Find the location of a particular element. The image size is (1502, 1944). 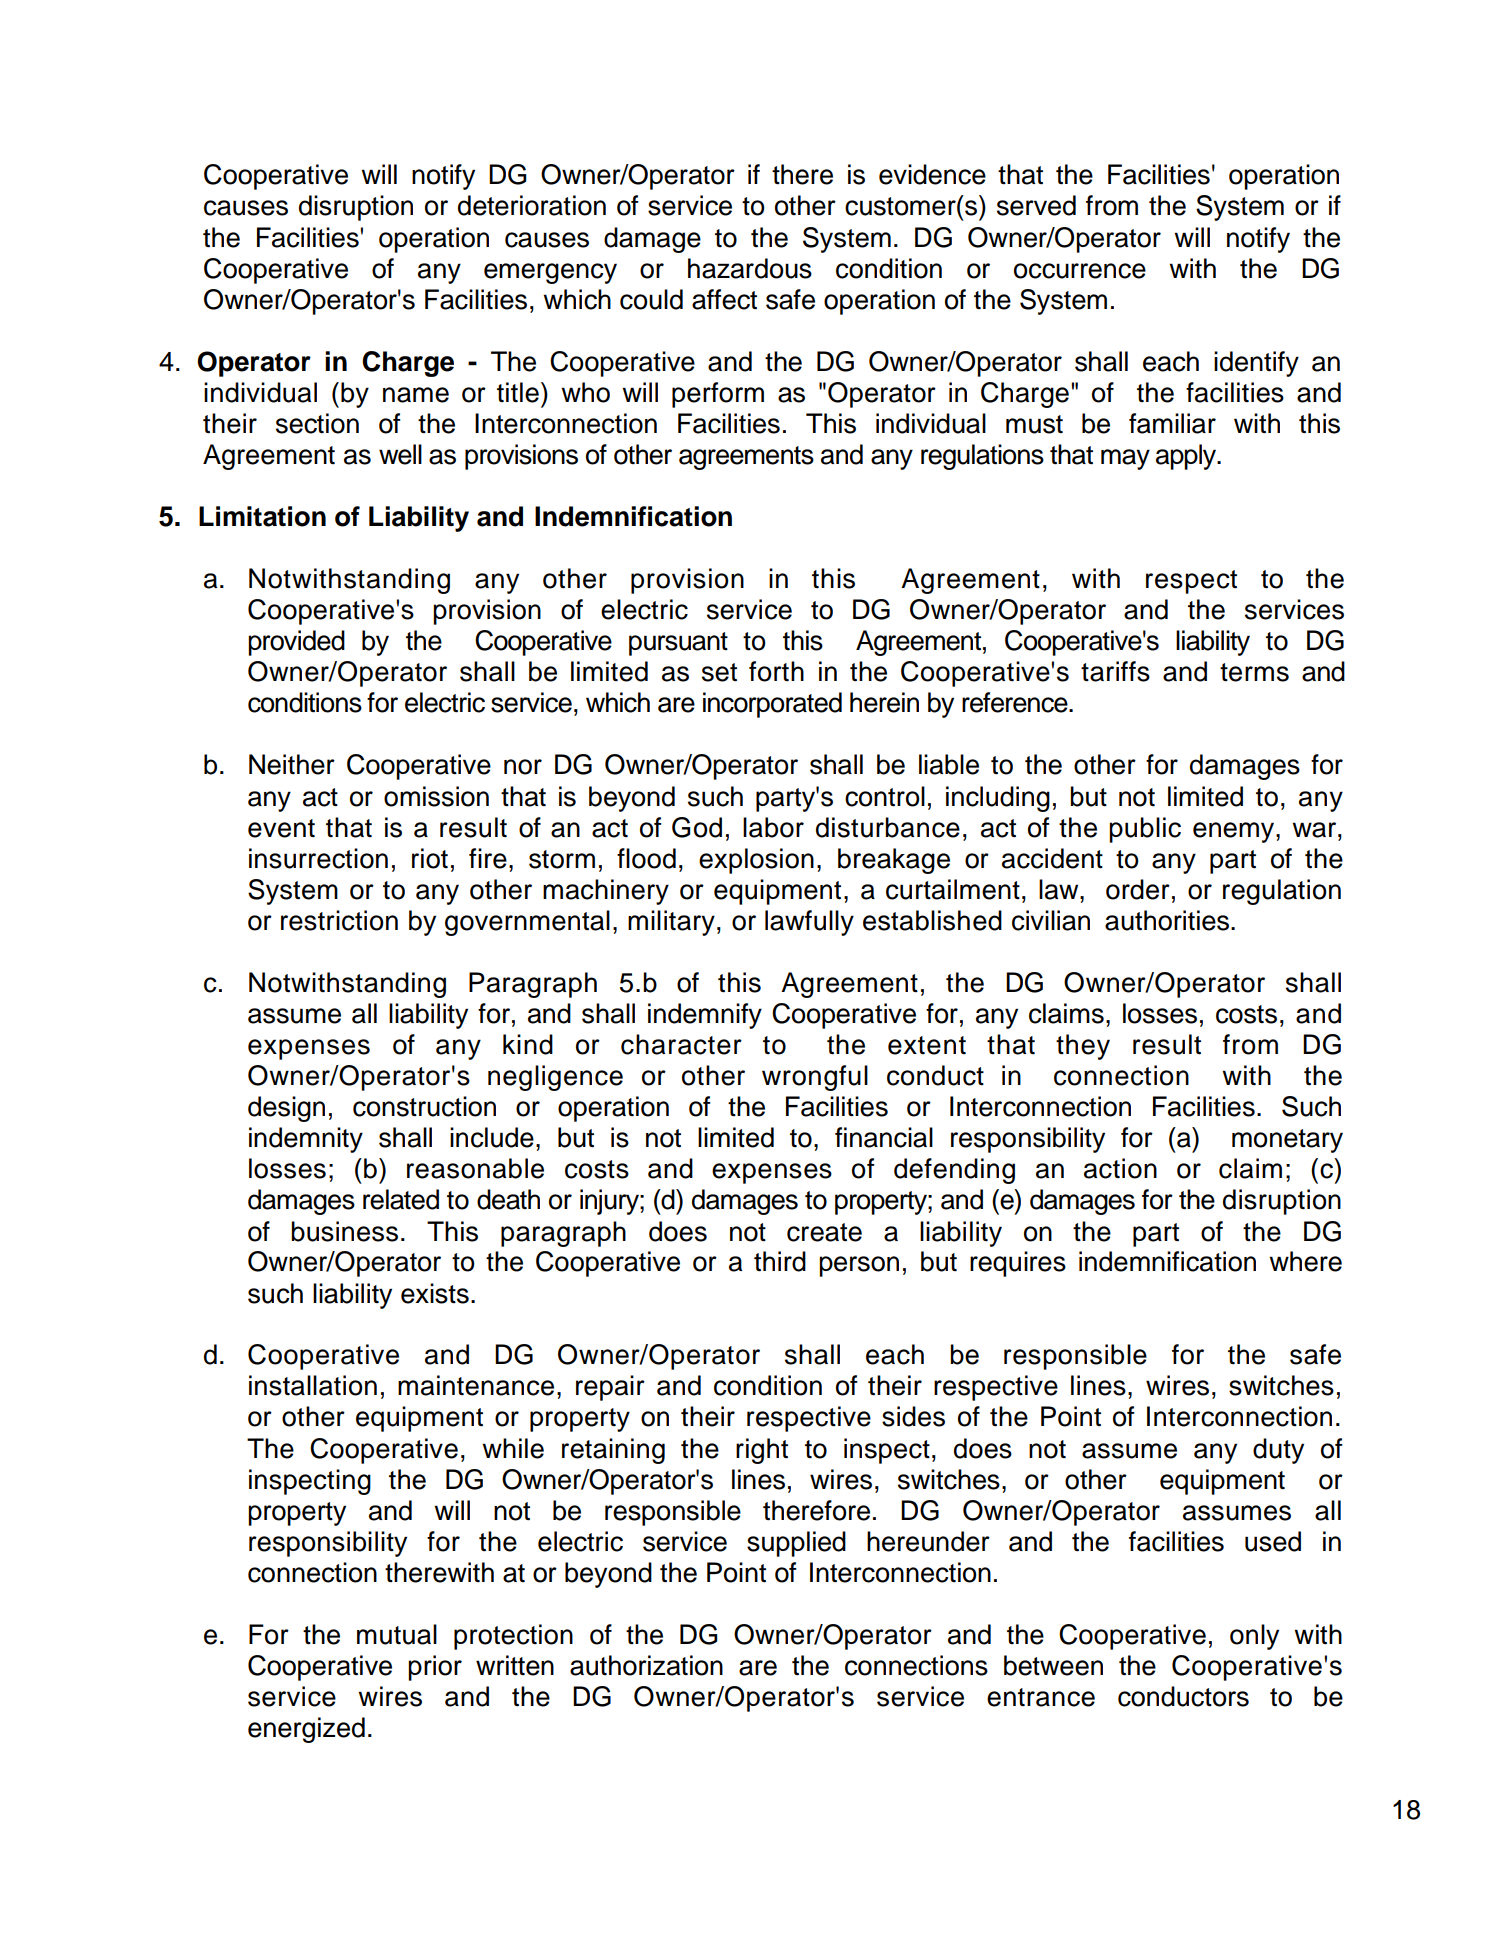

restriction is located at coordinates (339, 920).
